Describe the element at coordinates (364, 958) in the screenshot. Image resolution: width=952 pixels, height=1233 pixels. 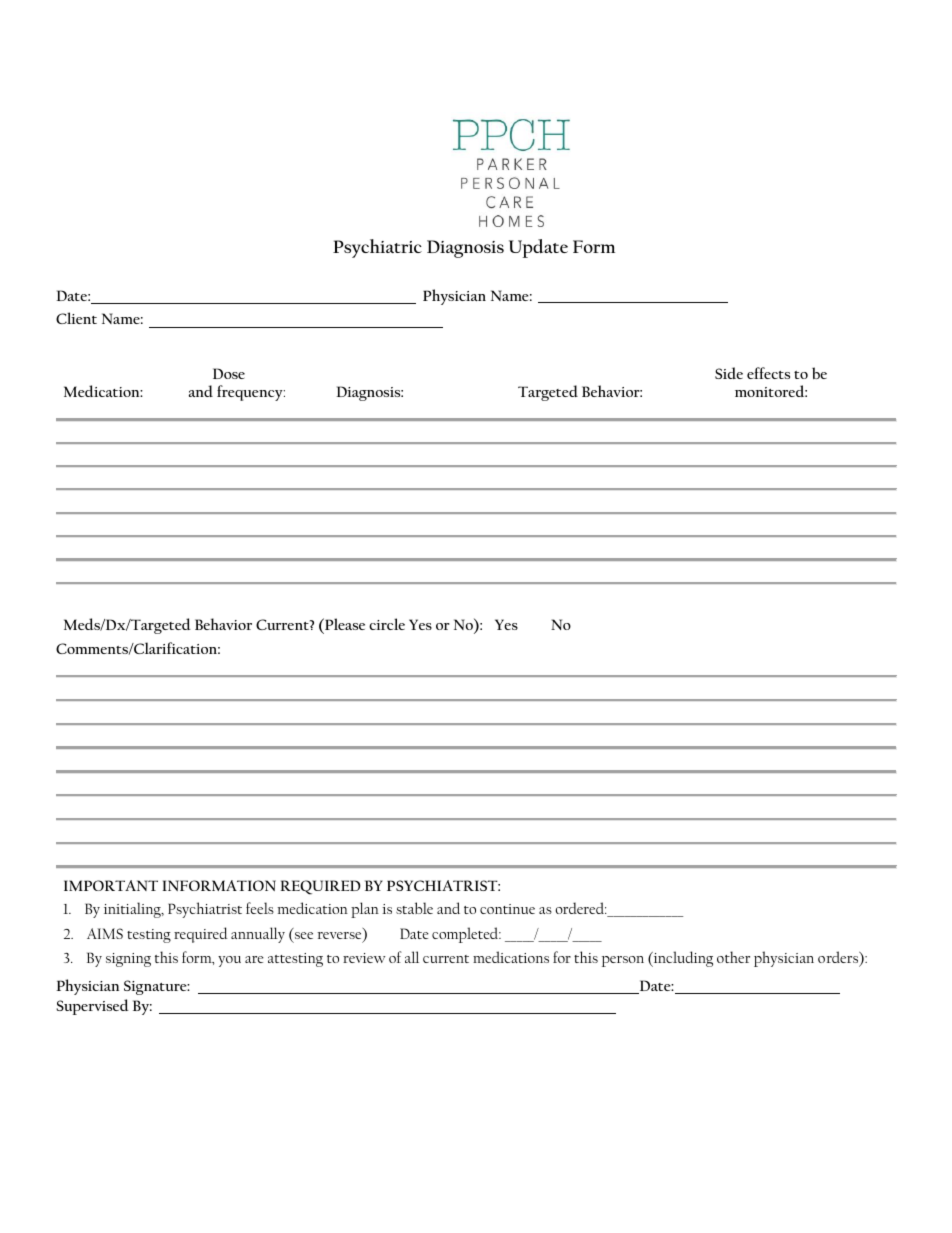
I see `review` at that location.
